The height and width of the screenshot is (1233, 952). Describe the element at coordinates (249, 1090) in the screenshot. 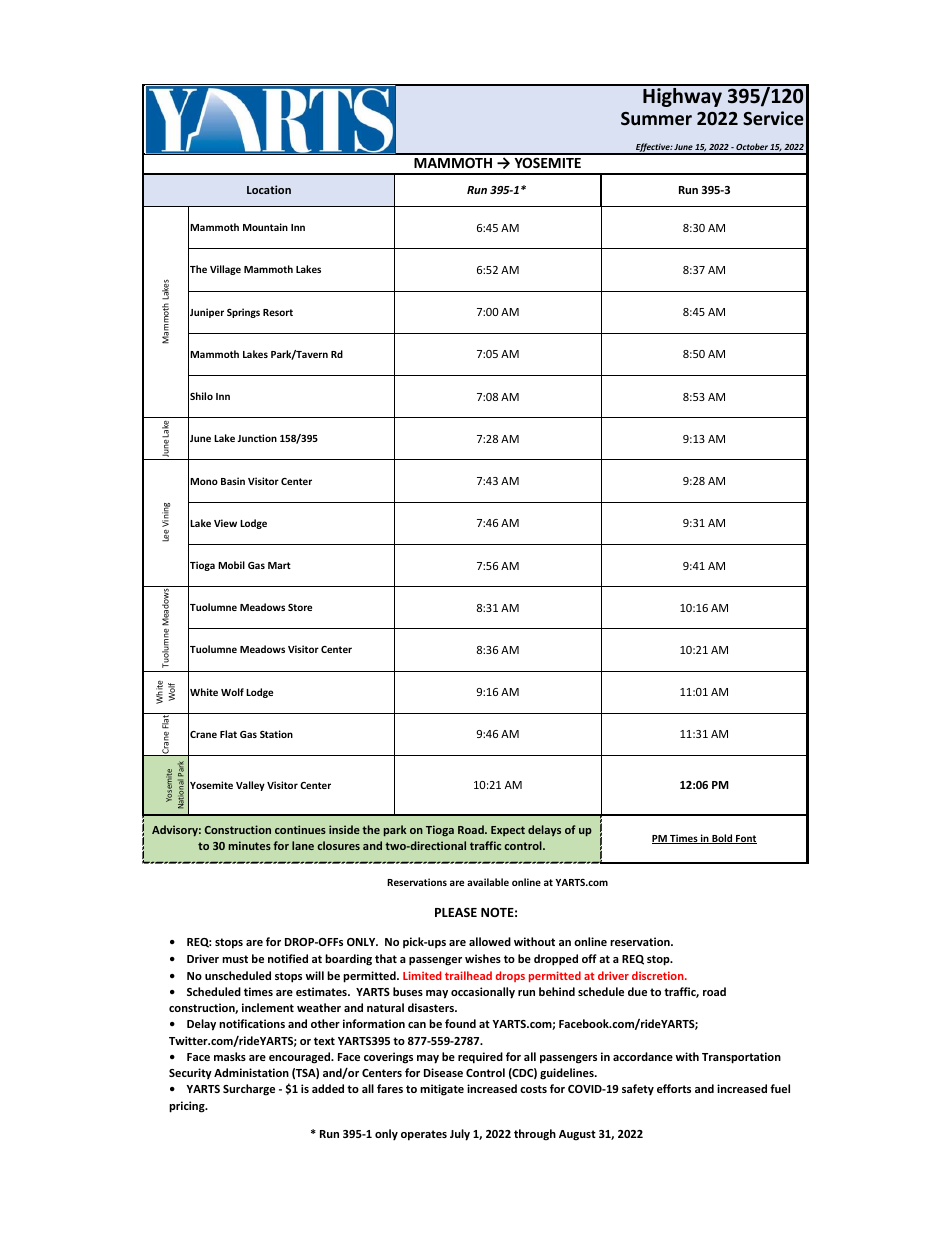

I see `Surcharge` at that location.
